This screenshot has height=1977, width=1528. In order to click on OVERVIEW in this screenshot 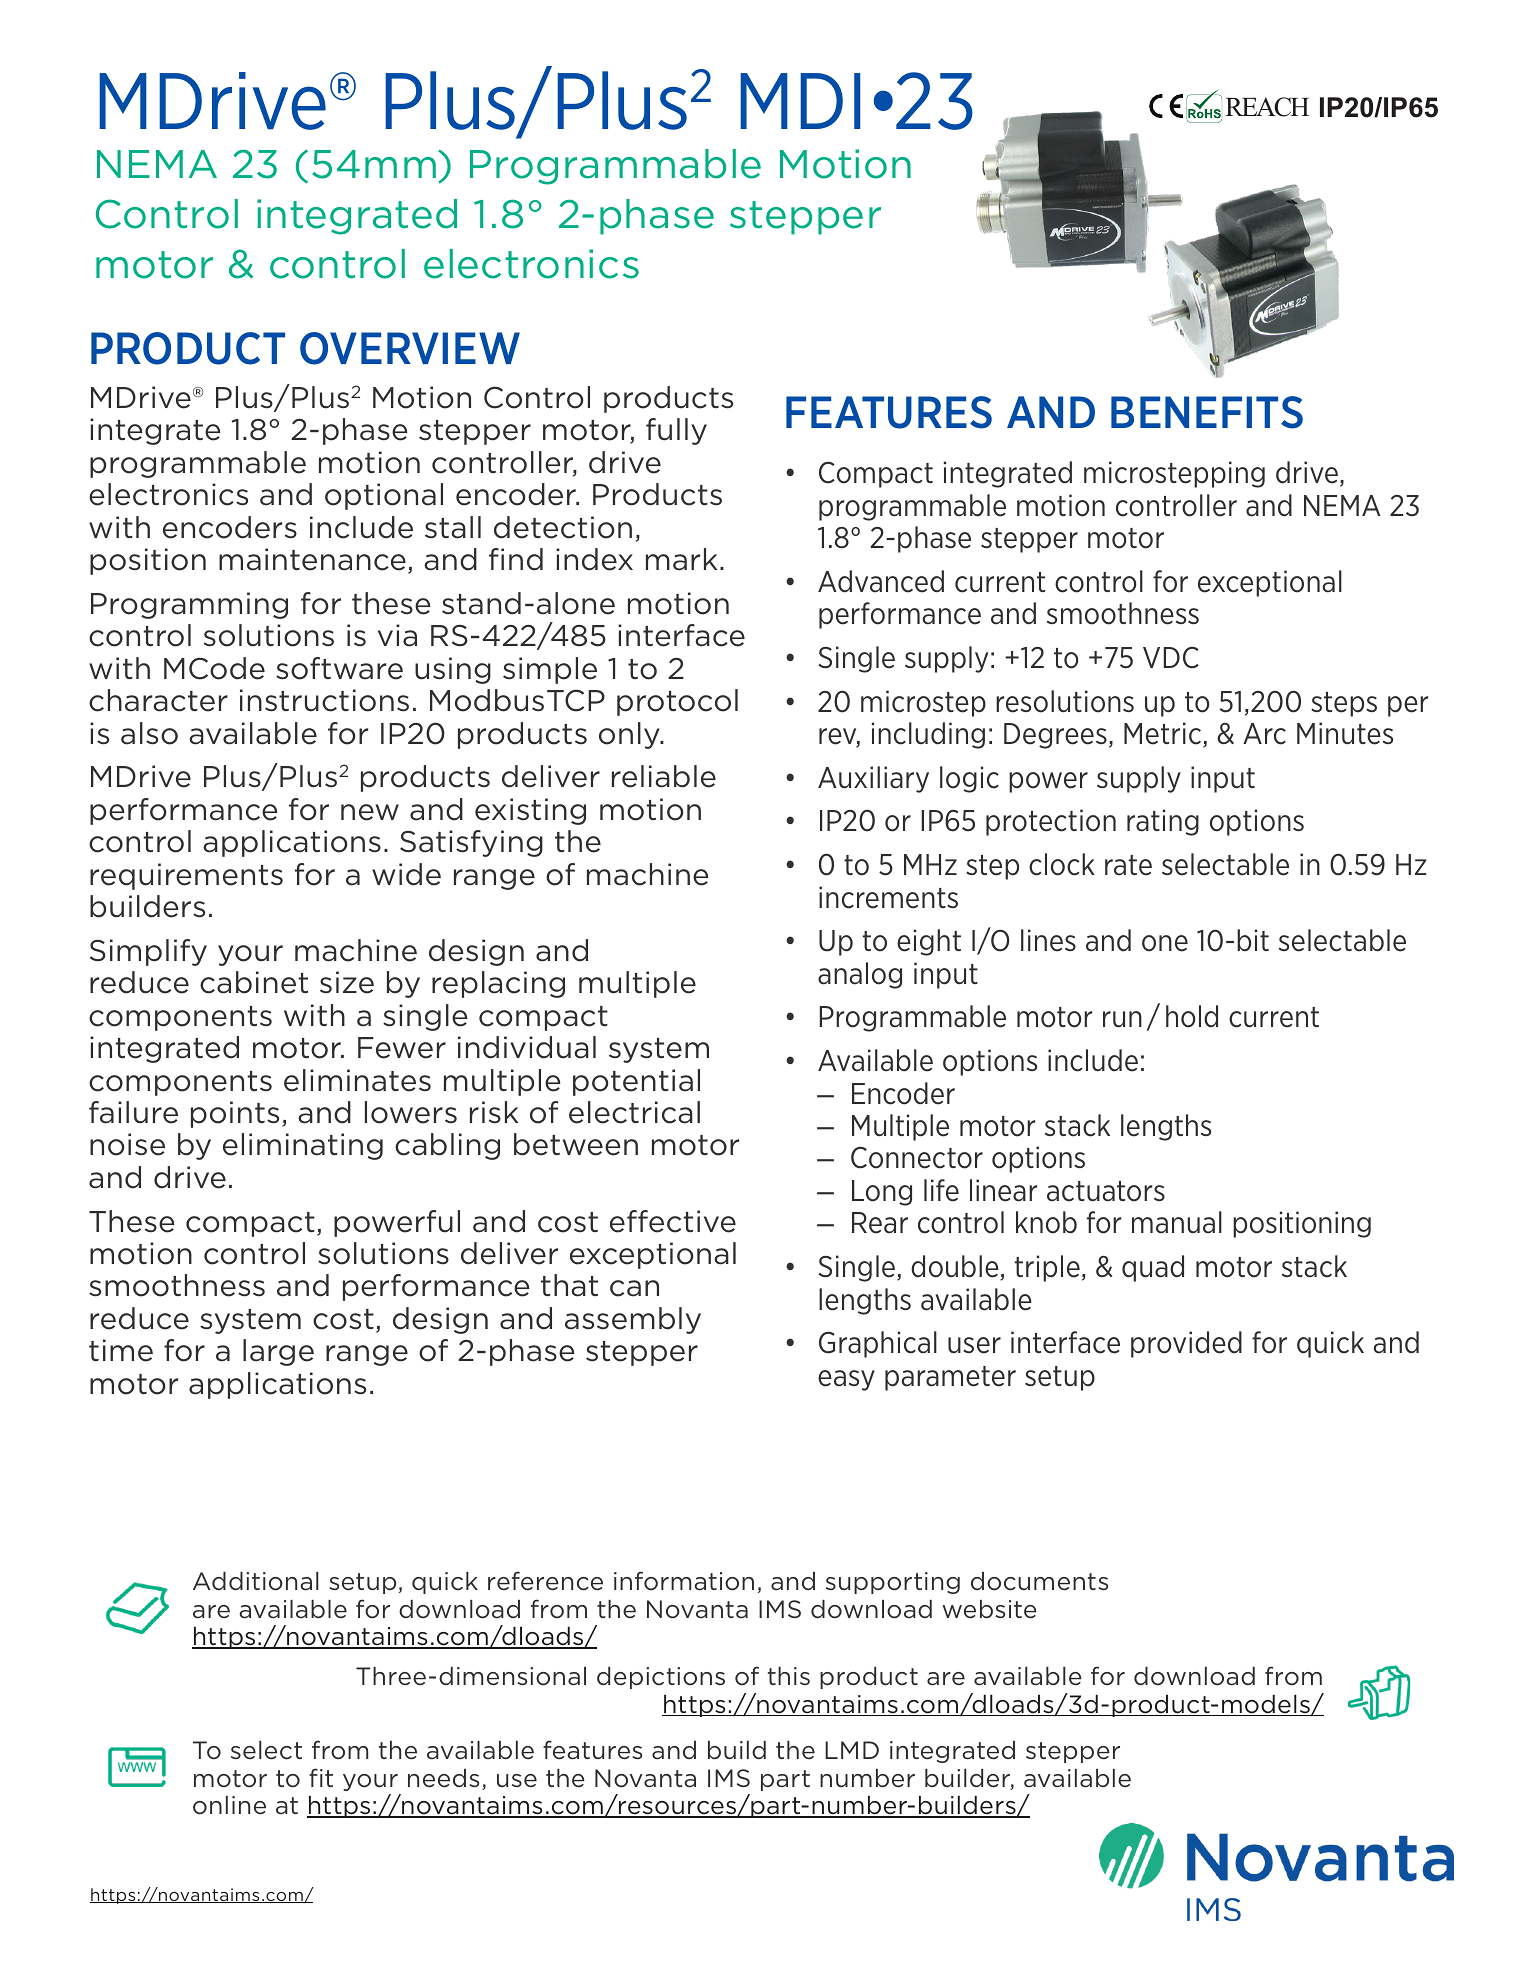, I will do `click(410, 348)`.
